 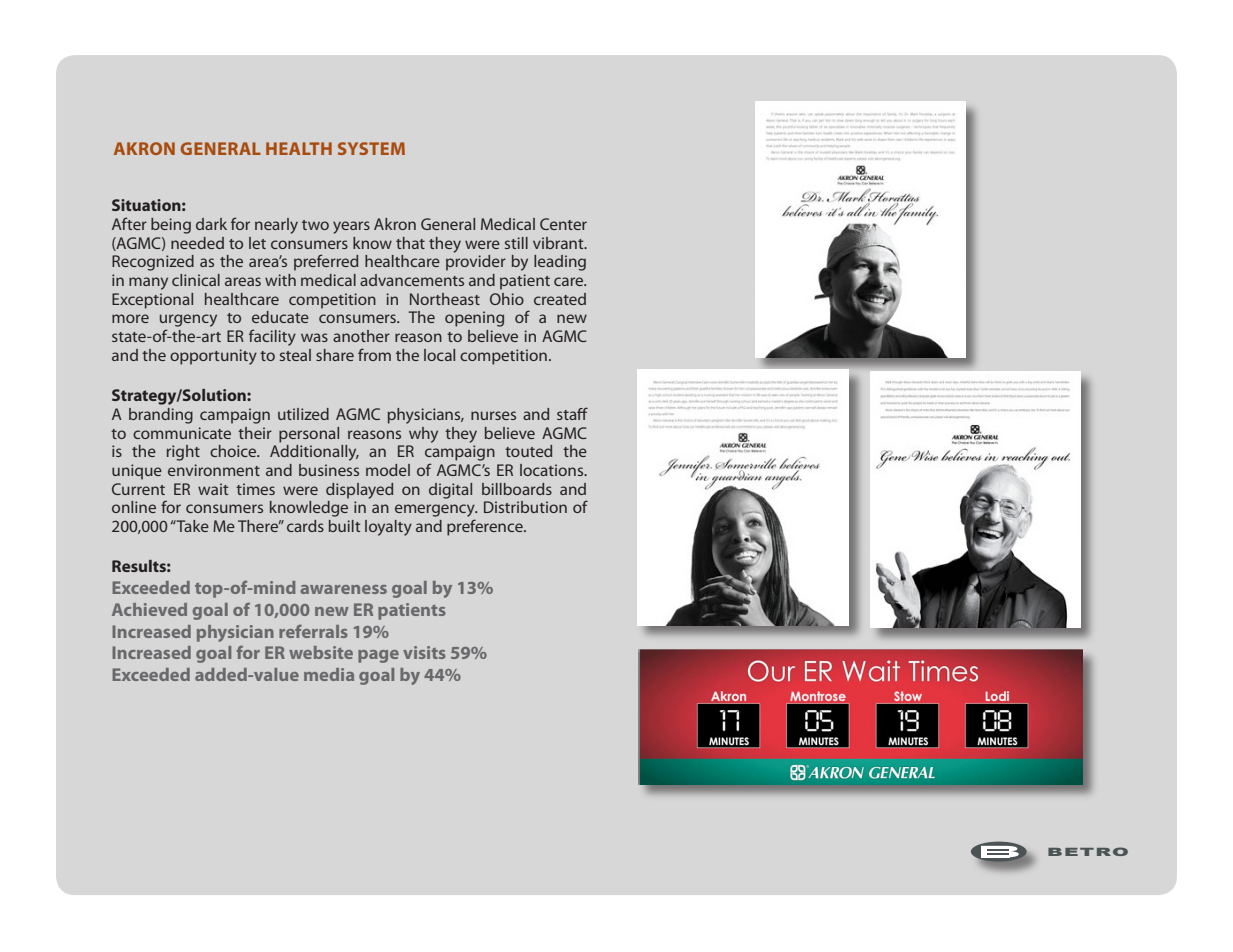 I want to click on branding, so click(x=161, y=416).
